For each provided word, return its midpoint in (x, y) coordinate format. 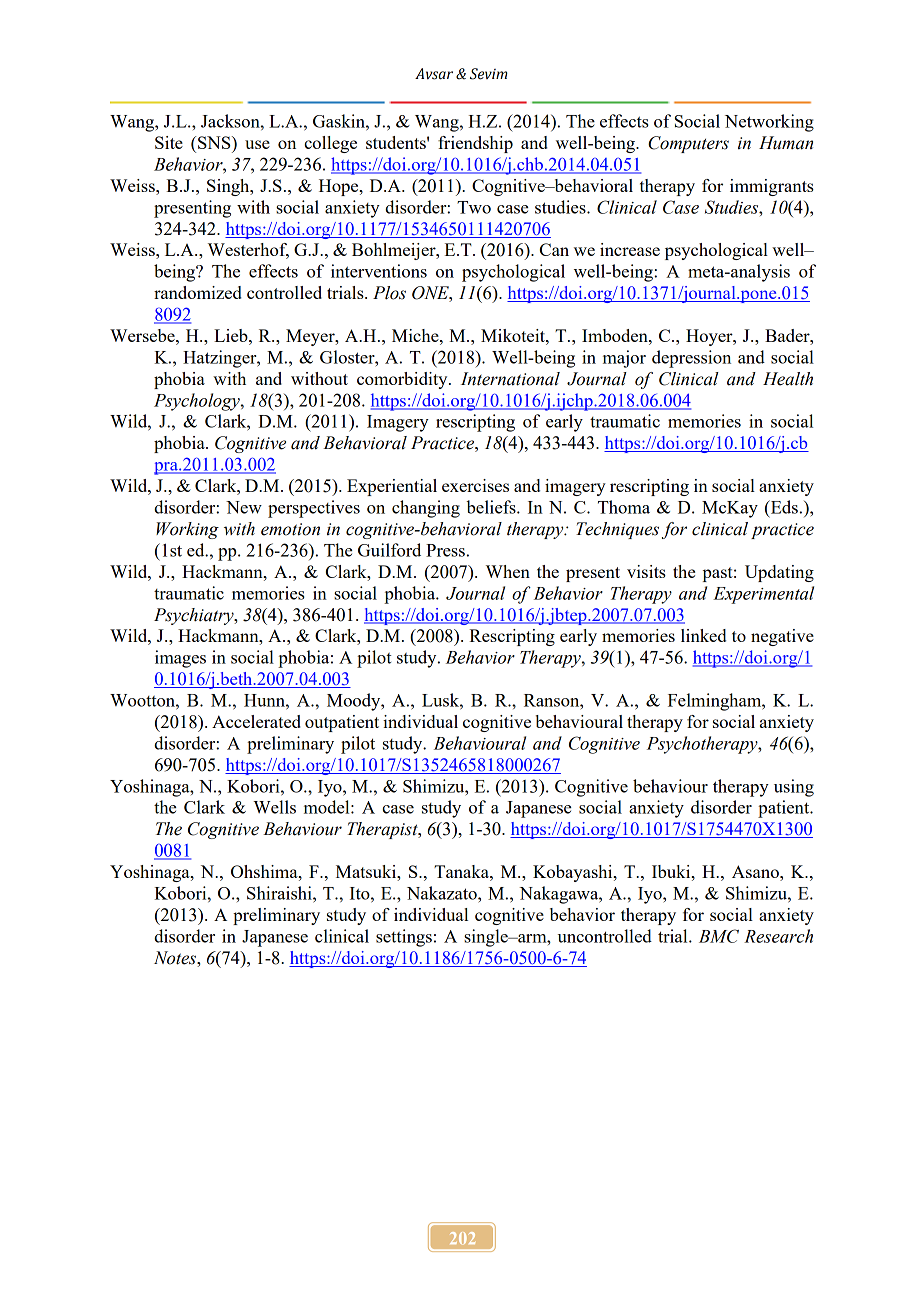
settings (404, 938)
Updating (779, 573)
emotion (290, 529)
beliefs (492, 507)
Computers (688, 144)
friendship (475, 144)
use (257, 144)
